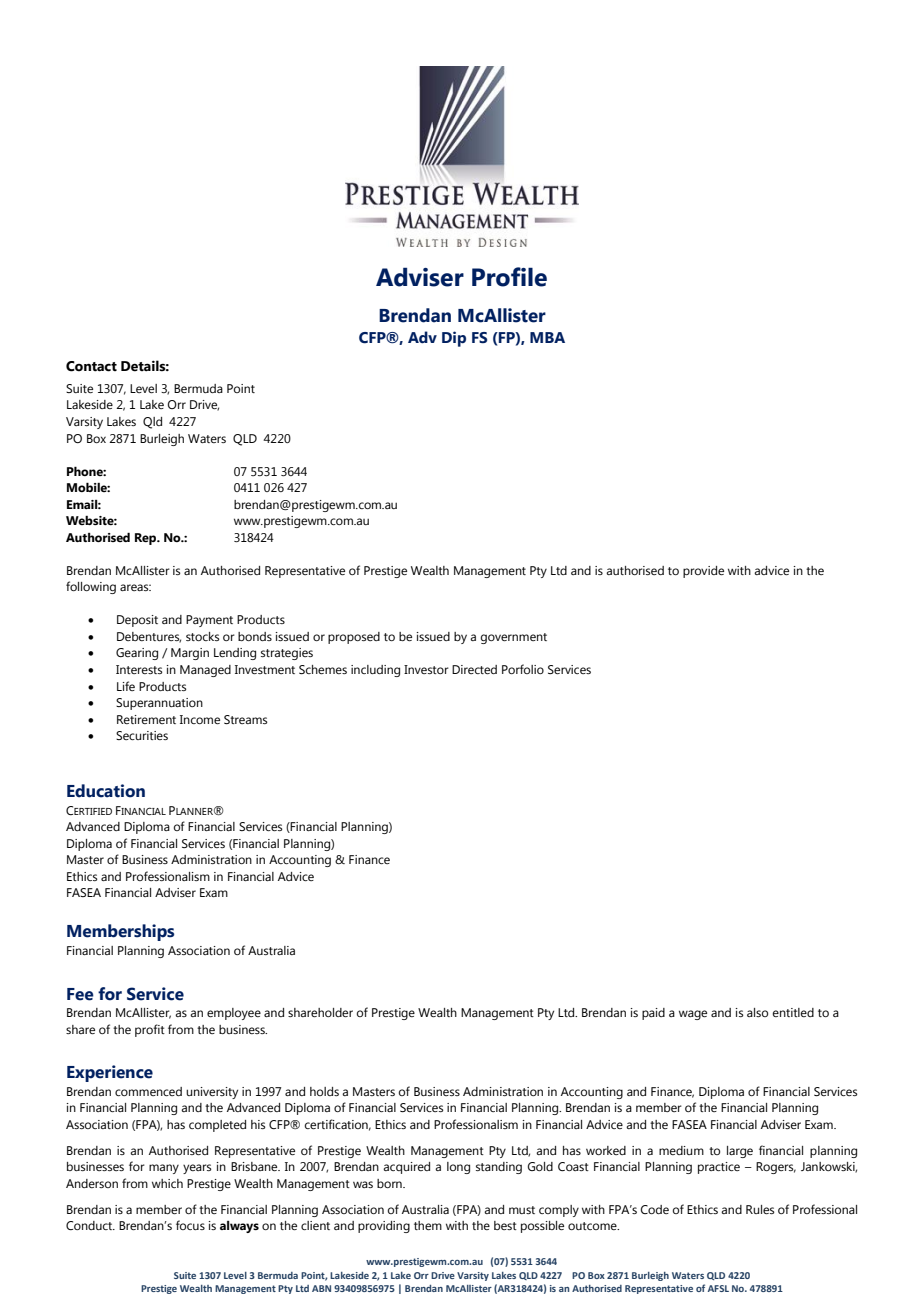 This screenshot has height=1308, width=924. Describe the element at coordinates (234, 1014) in the screenshot. I see `employee` at that location.
